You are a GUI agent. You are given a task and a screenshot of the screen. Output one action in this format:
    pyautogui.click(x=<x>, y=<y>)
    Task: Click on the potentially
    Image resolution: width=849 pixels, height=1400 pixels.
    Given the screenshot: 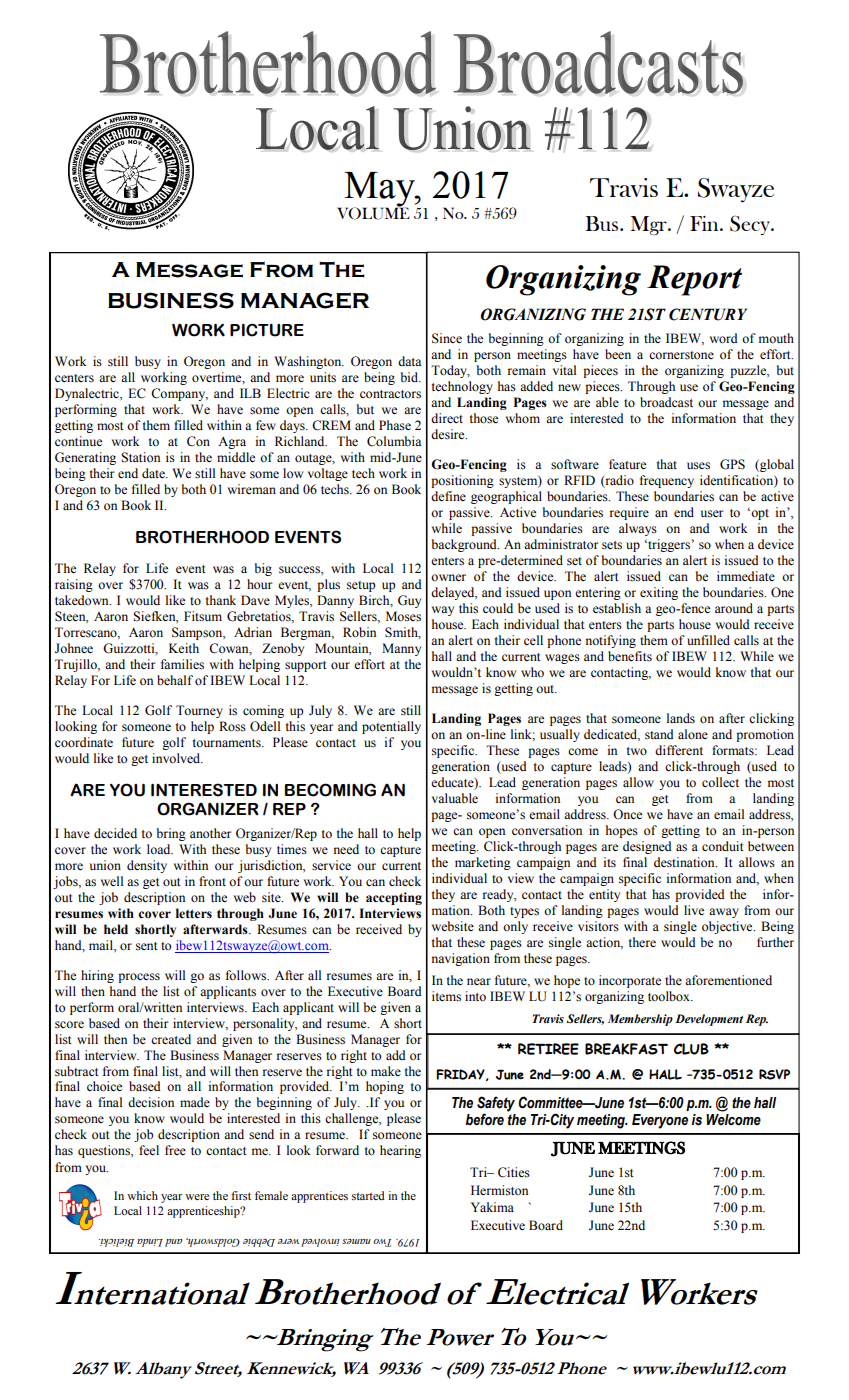 What is the action you would take?
    pyautogui.click(x=391, y=727)
